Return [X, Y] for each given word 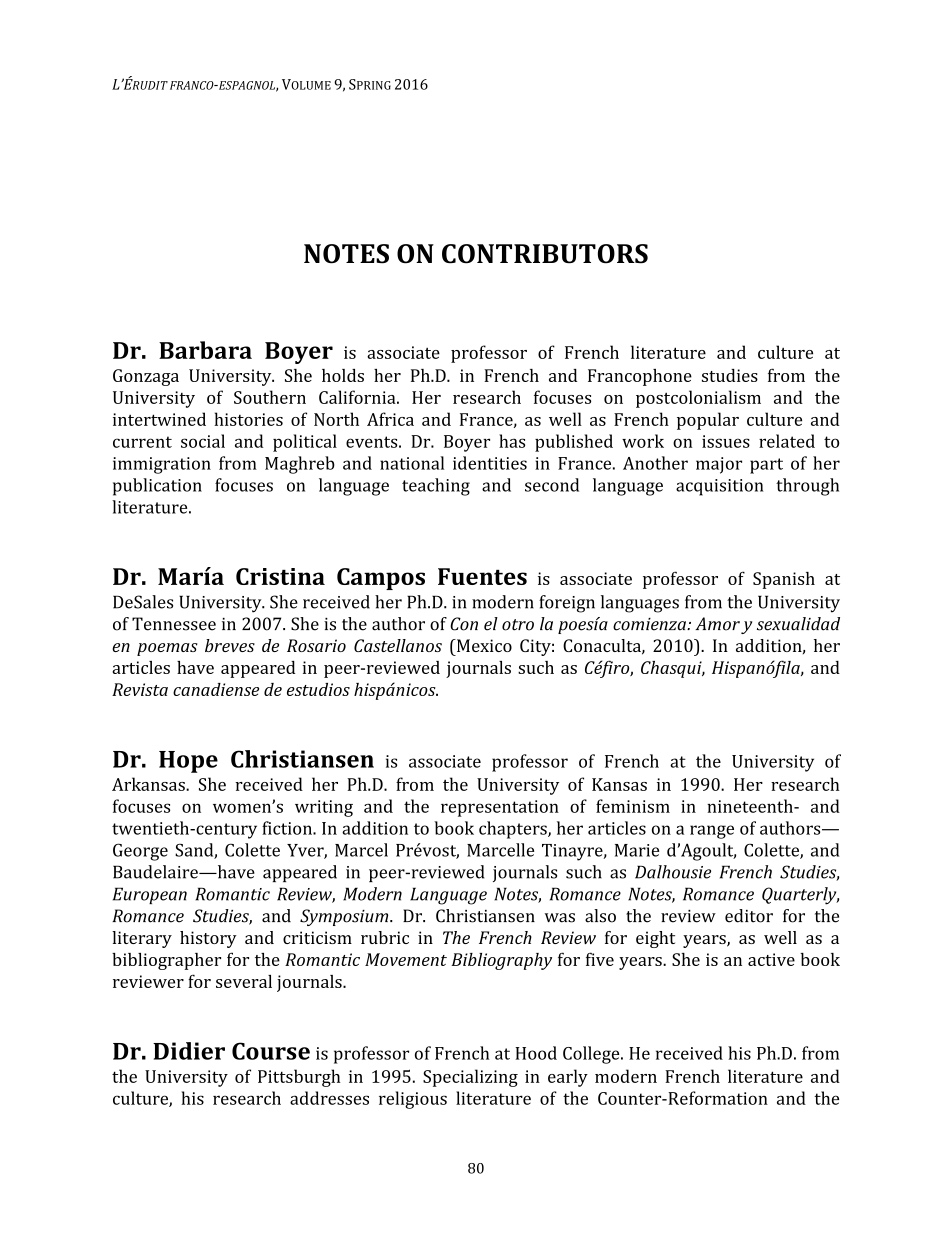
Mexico [483, 645]
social [203, 441]
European [150, 895]
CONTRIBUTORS [545, 254]
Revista [140, 689]
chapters [514, 830]
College [592, 1055]
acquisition [719, 487]
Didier [189, 1051]
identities [490, 463]
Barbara [205, 350]
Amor [717, 624]
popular [708, 421]
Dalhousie [673, 872]
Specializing [470, 1078]
